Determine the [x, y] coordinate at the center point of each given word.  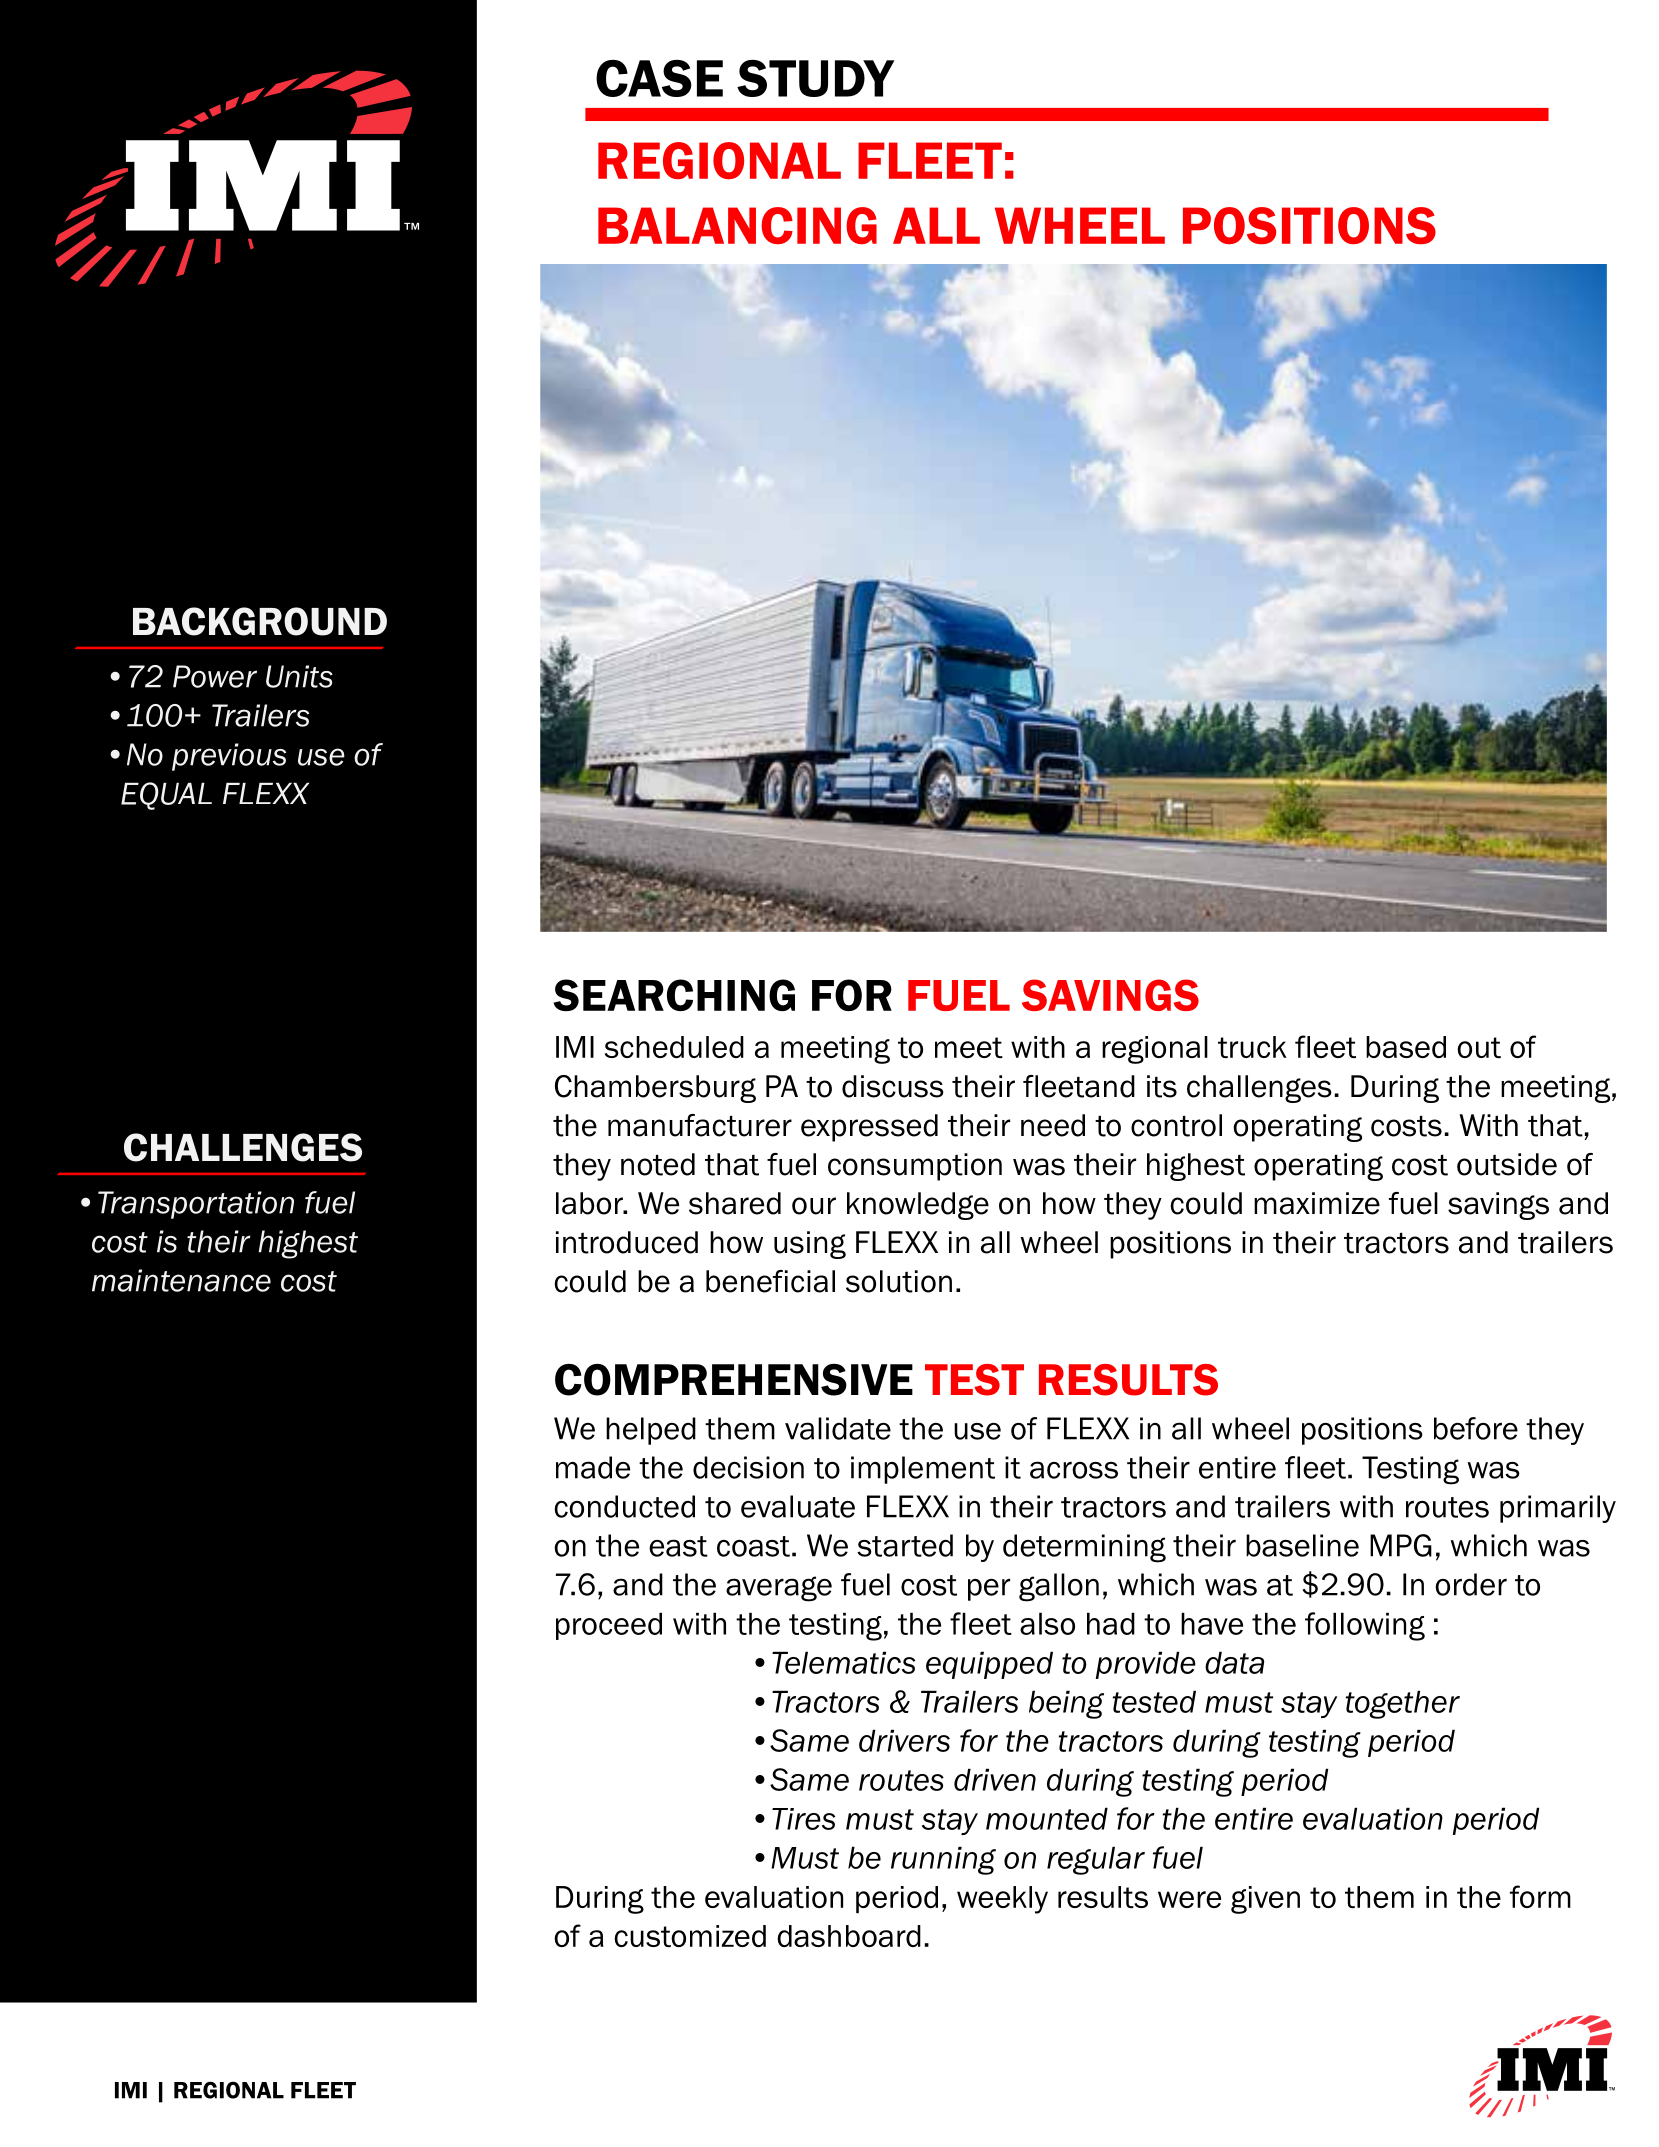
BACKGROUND [260, 621]
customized [690, 1936]
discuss [893, 1086]
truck [1252, 1047]
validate [838, 1428]
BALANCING [737, 225]
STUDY [815, 78]
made [593, 1467]
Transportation [196, 1205]
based [1406, 1047]
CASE [659, 78]
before [1476, 1428]
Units [299, 676]
